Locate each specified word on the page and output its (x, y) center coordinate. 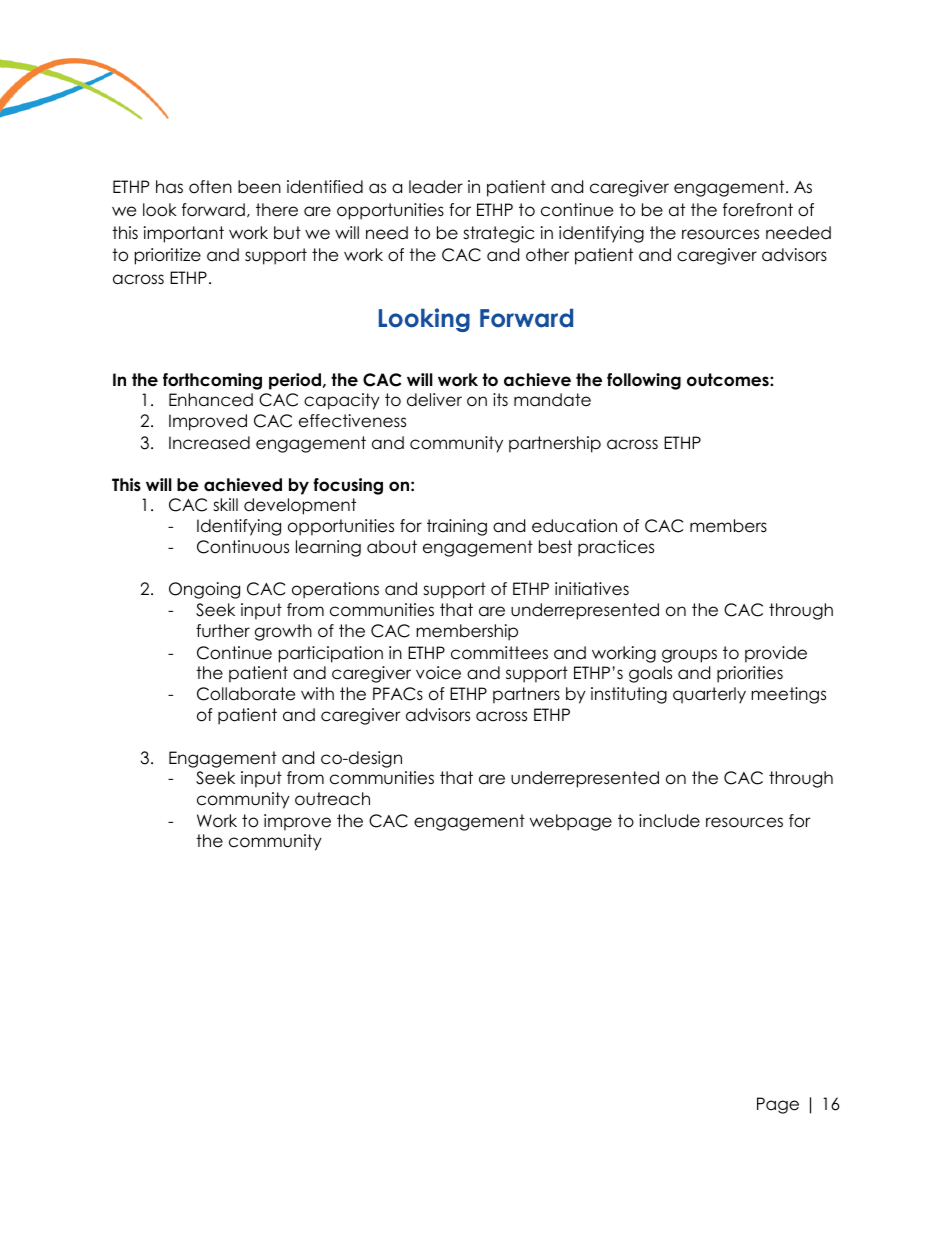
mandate (552, 400)
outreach (332, 799)
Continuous (243, 547)
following (644, 381)
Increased (209, 443)
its (500, 399)
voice (438, 673)
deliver (434, 400)
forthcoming (212, 381)
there (277, 210)
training (457, 527)
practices (616, 548)
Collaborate (246, 694)
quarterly (709, 695)
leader (436, 187)
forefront (758, 210)
